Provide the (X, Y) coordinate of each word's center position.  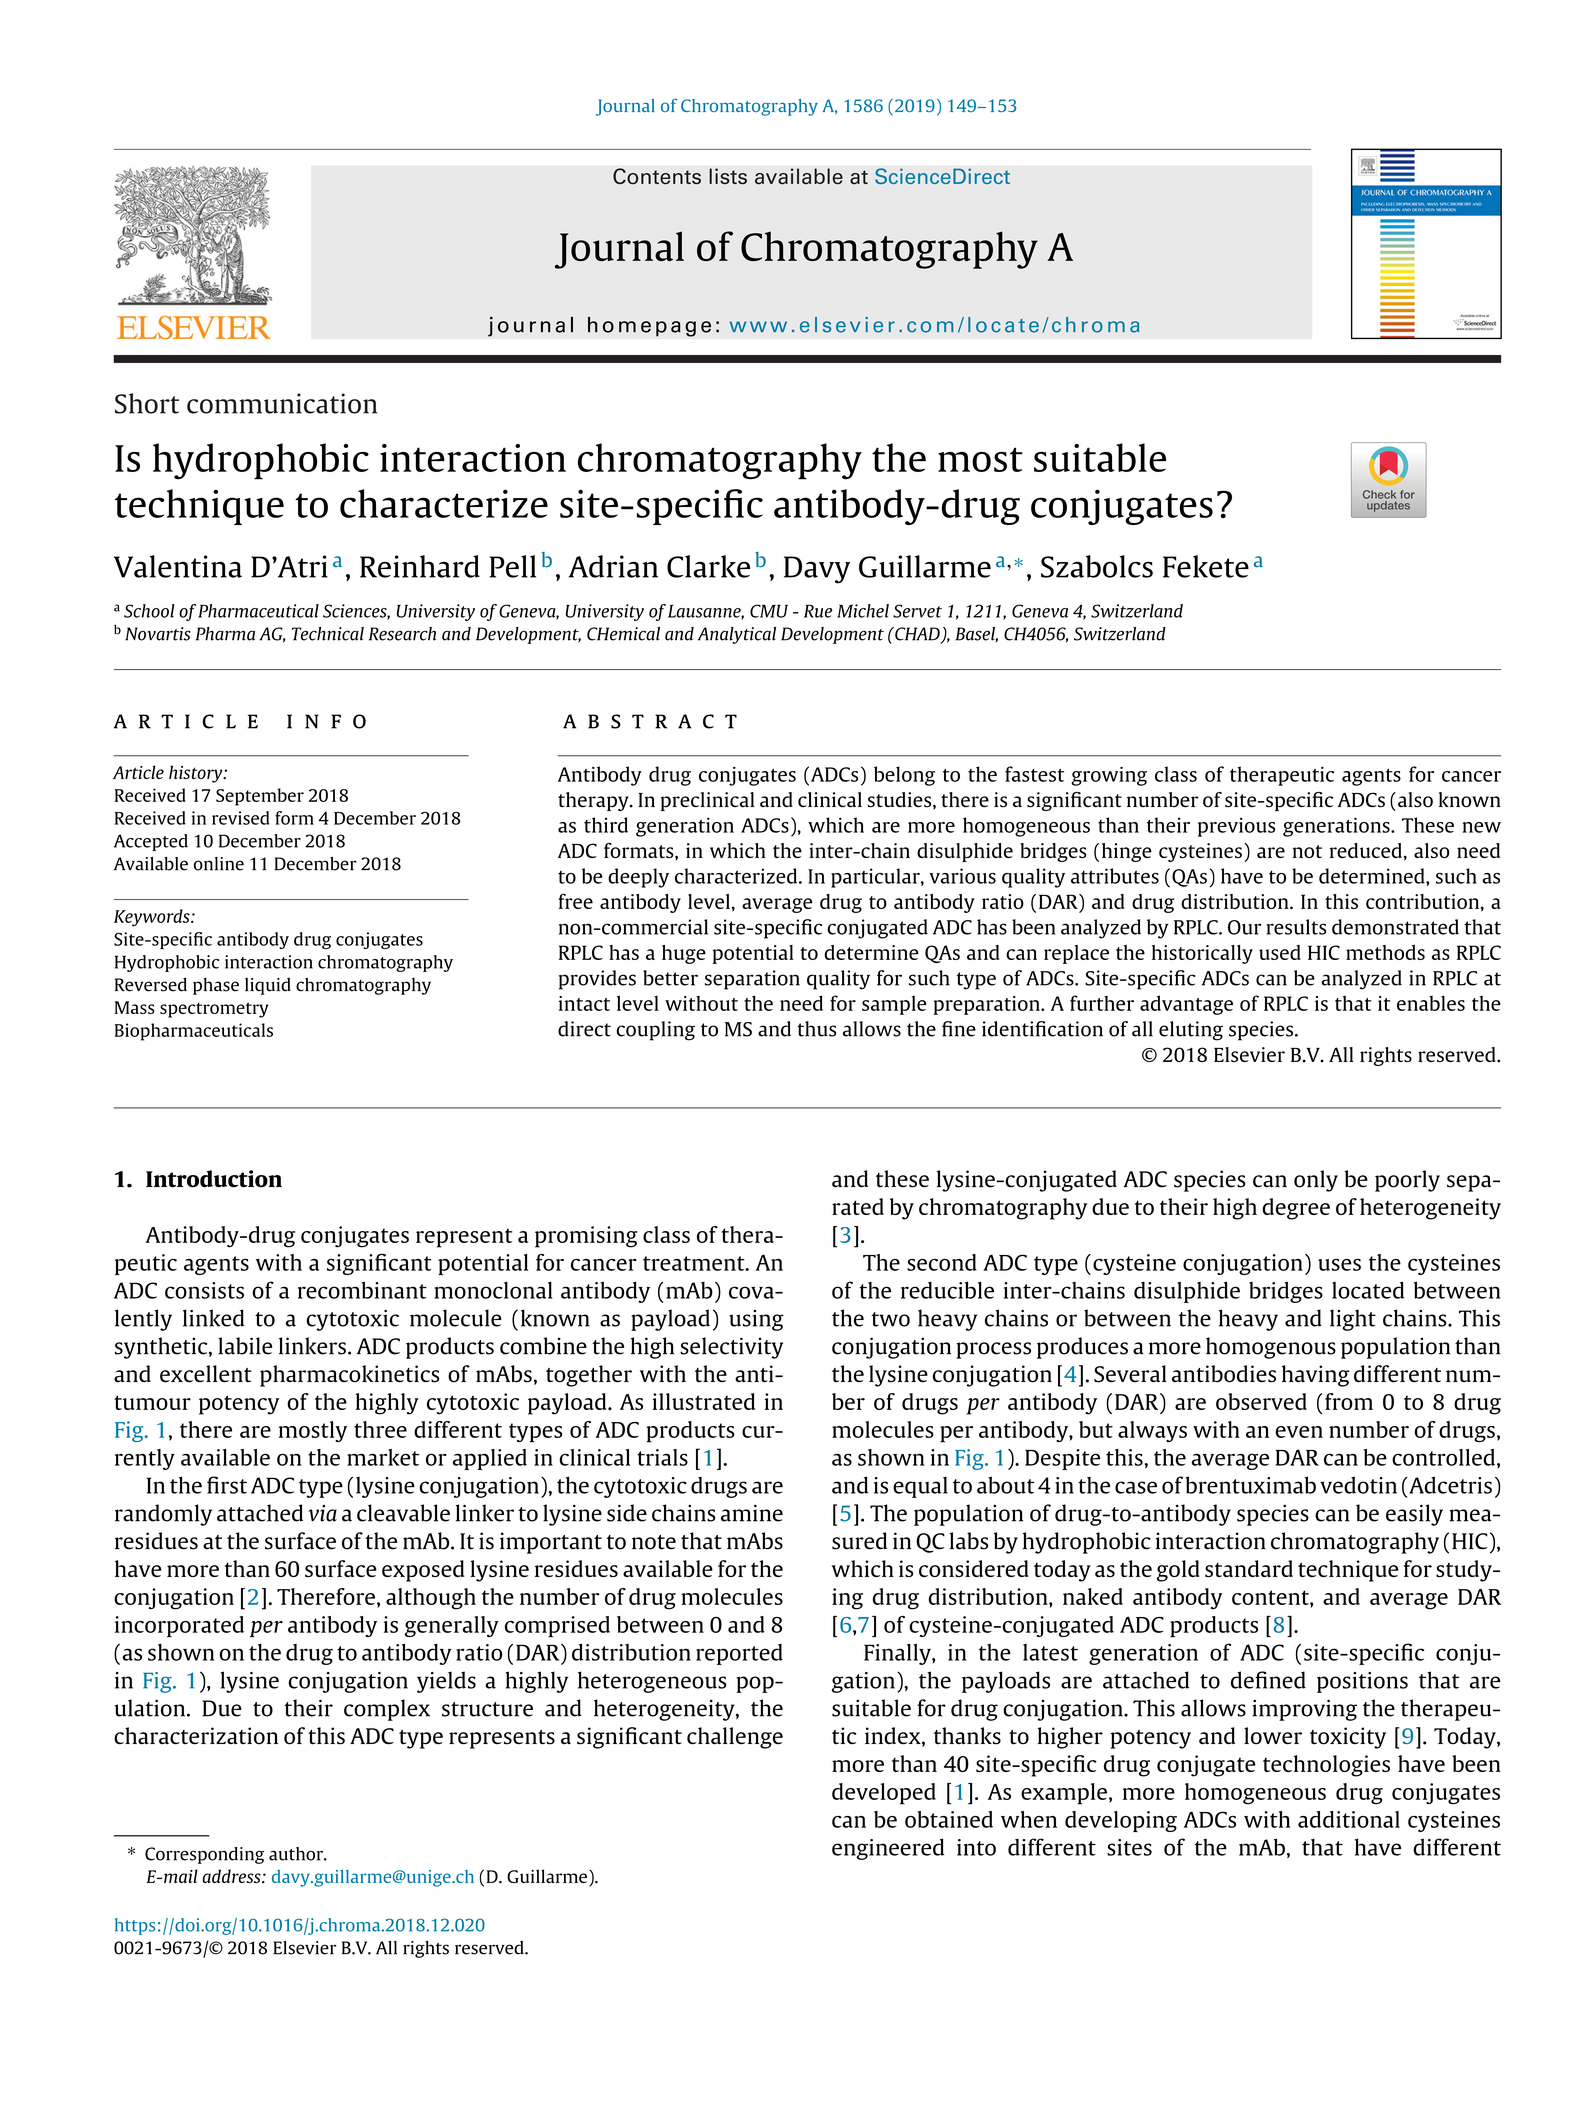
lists (728, 176)
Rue (818, 611)
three (380, 1429)
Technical (328, 634)
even (1299, 1432)
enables (1431, 1003)
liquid (268, 986)
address (232, 1876)
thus (816, 1029)
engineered (888, 1849)
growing (1109, 776)
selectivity (731, 1348)
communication (282, 403)
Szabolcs (1097, 566)
